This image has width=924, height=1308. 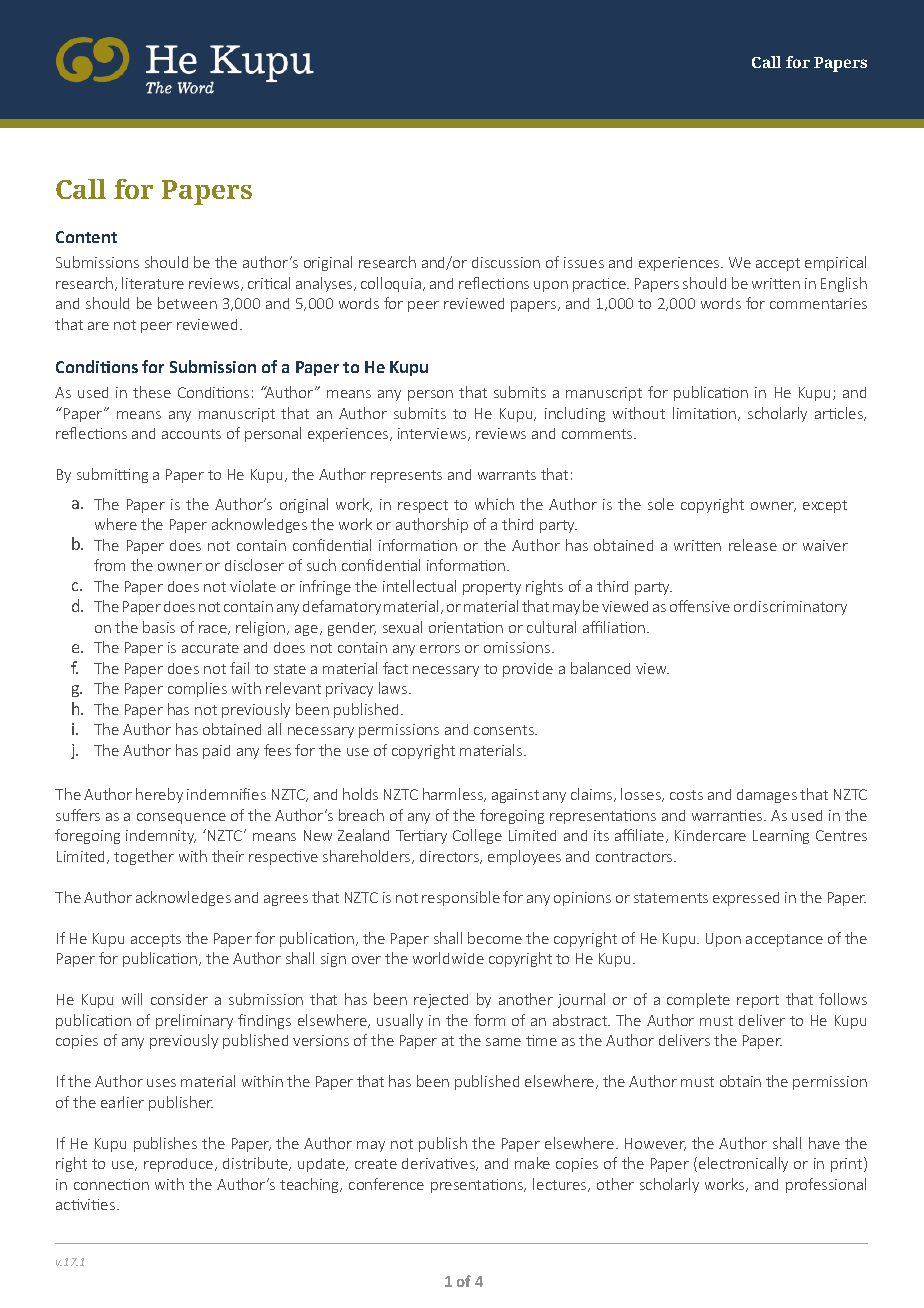 I want to click on worldwide, so click(x=448, y=958).
